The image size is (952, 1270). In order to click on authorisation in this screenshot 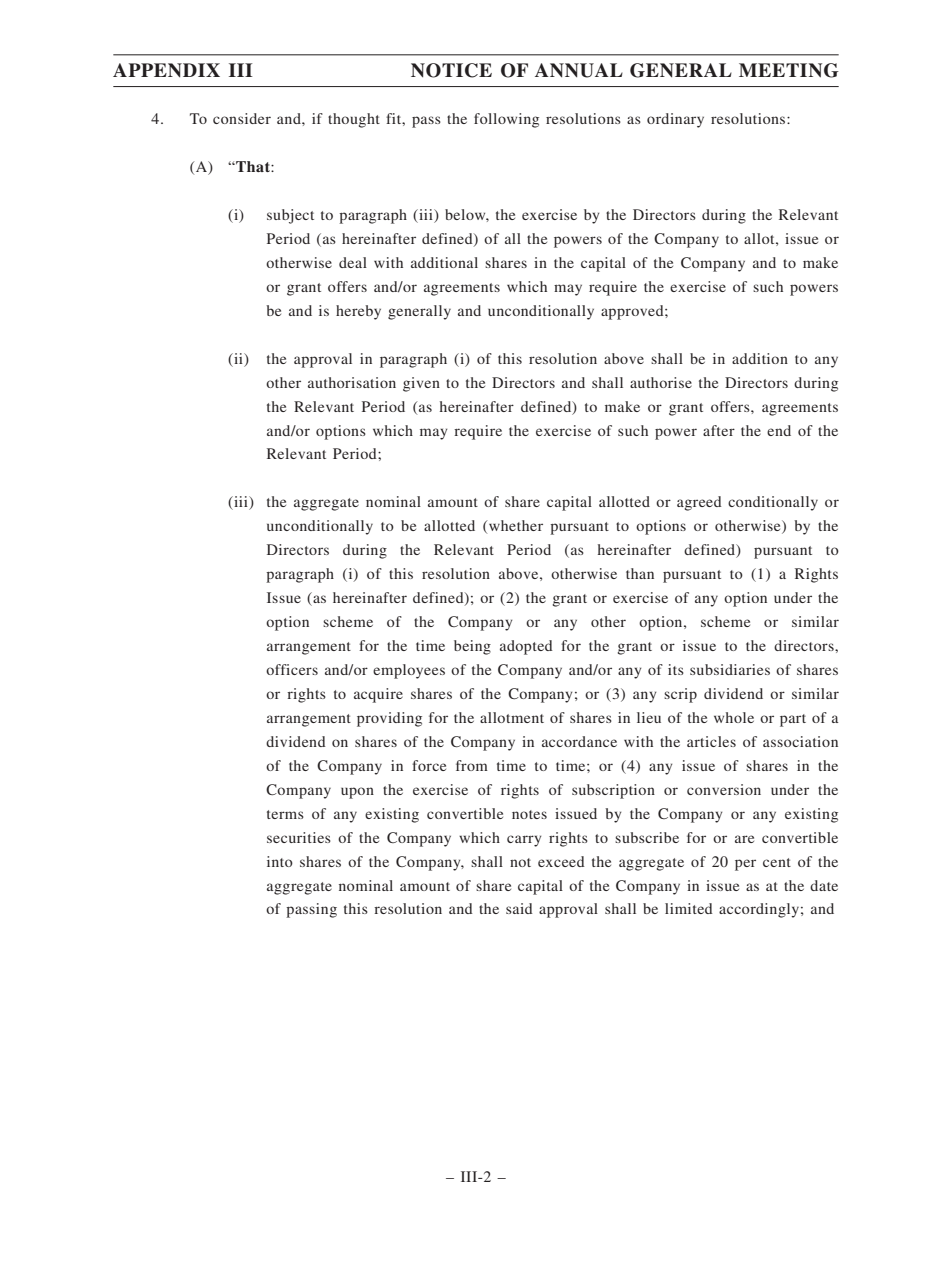, I will do `click(352, 382)`.
